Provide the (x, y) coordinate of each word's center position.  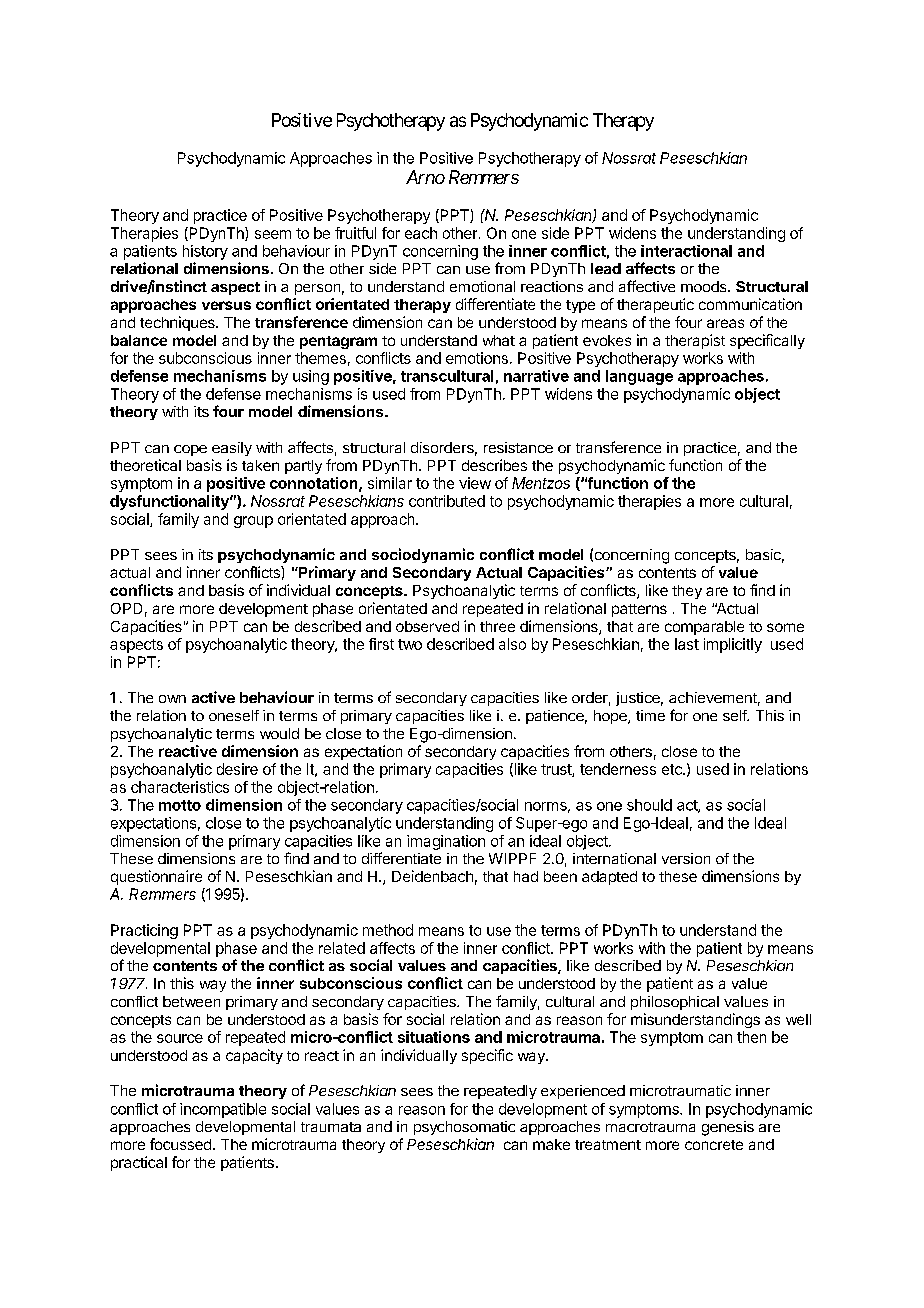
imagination (446, 842)
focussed (180, 1144)
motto (180, 805)
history (205, 252)
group (253, 522)
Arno (425, 177)
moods (705, 286)
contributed (447, 501)
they (687, 592)
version (686, 858)
